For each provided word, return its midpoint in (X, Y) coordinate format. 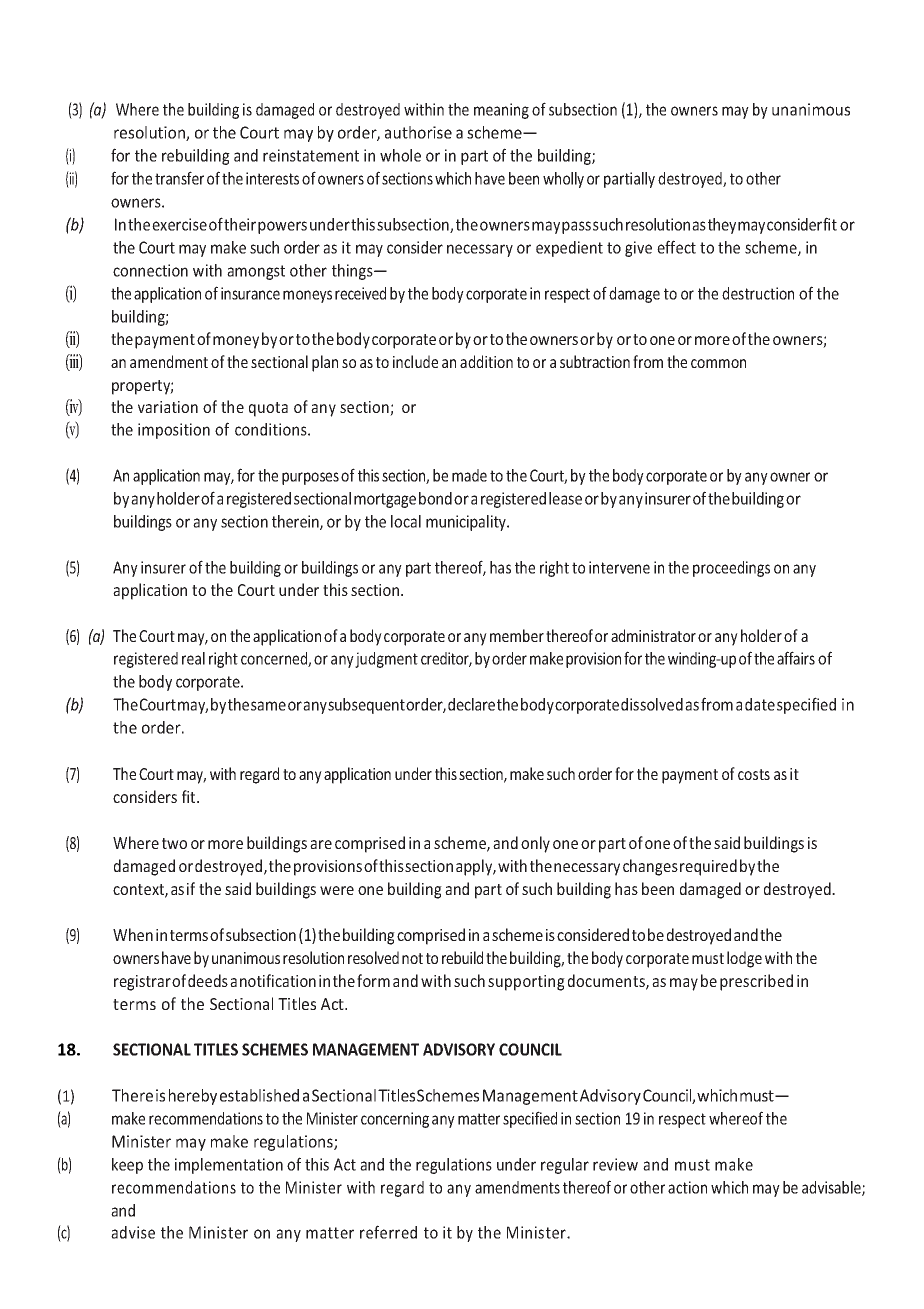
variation (168, 407)
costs (754, 774)
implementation (229, 1166)
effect (676, 247)
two (174, 843)
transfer (179, 178)
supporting (526, 983)
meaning (501, 111)
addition (486, 361)
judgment (386, 660)
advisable (832, 1188)
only (535, 844)
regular (565, 1166)
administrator (653, 635)
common (718, 363)
